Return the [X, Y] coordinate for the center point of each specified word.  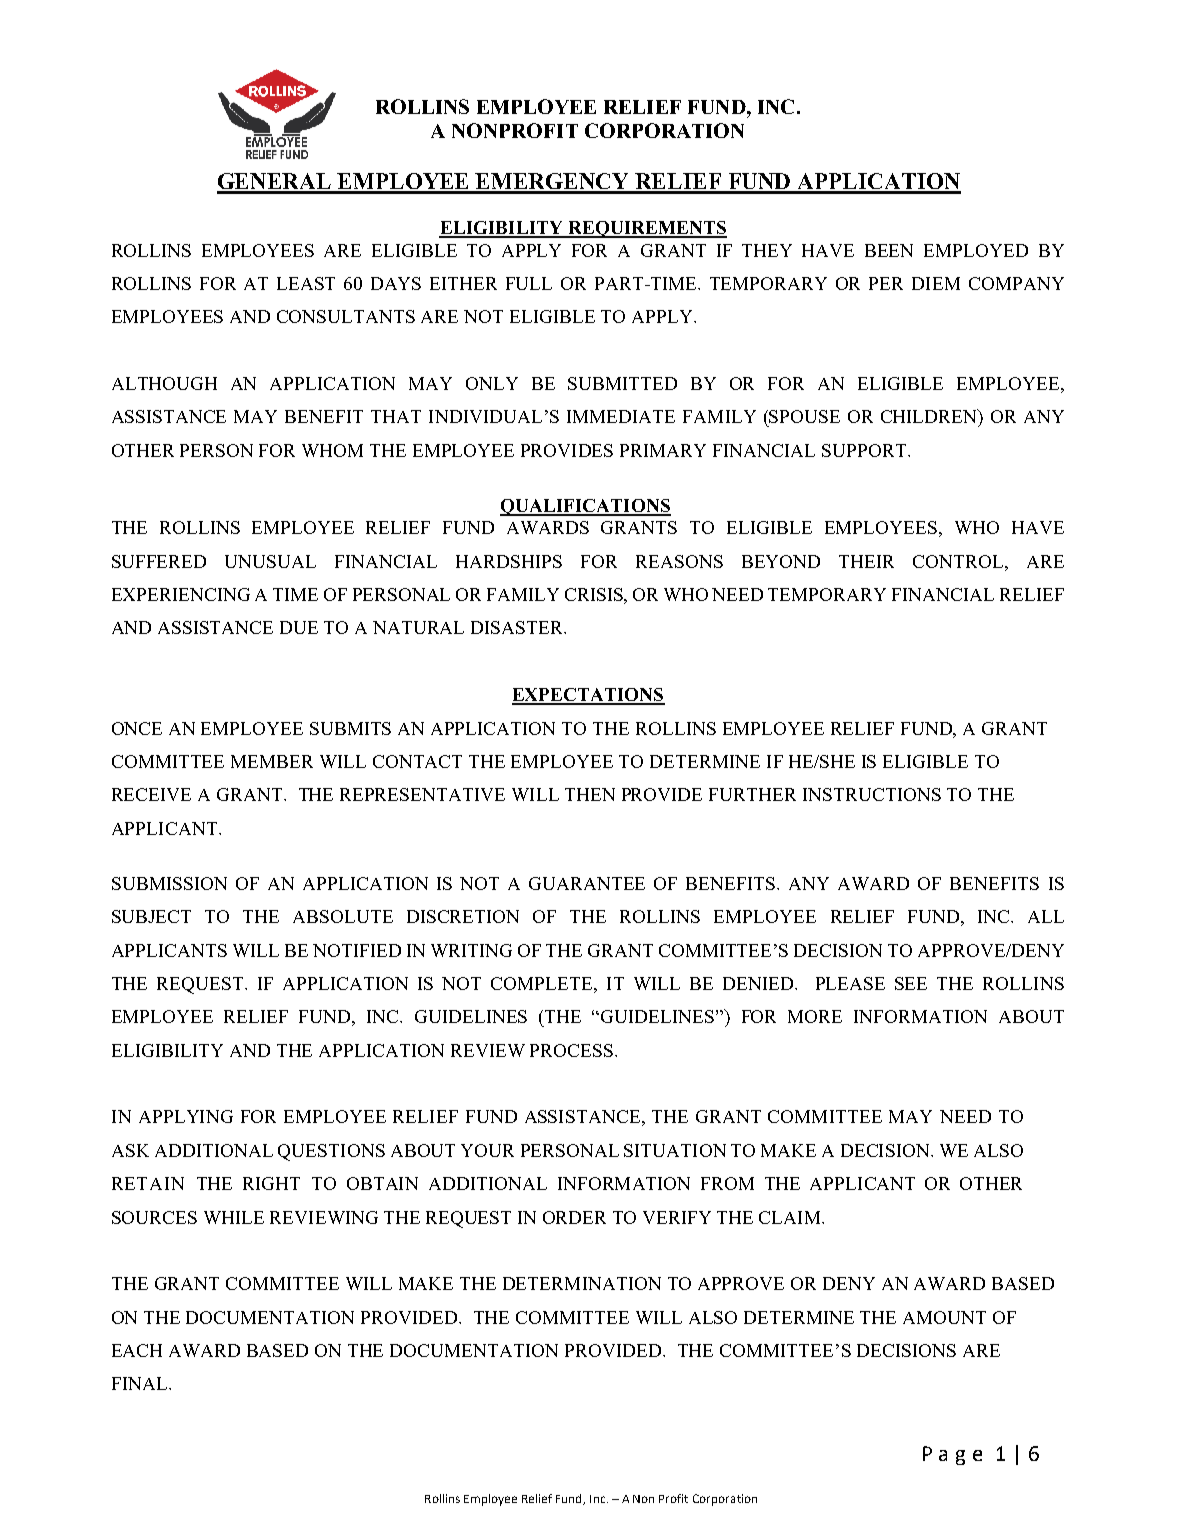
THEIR [866, 561]
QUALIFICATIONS [585, 507]
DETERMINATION [582, 1283]
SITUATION [675, 1150]
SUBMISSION [169, 883]
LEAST [306, 283]
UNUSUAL [270, 561]
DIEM [936, 283]
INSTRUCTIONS [872, 794]
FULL [529, 283]
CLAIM [791, 1217]
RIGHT [271, 1183]
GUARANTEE [587, 883]
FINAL [141, 1383]
